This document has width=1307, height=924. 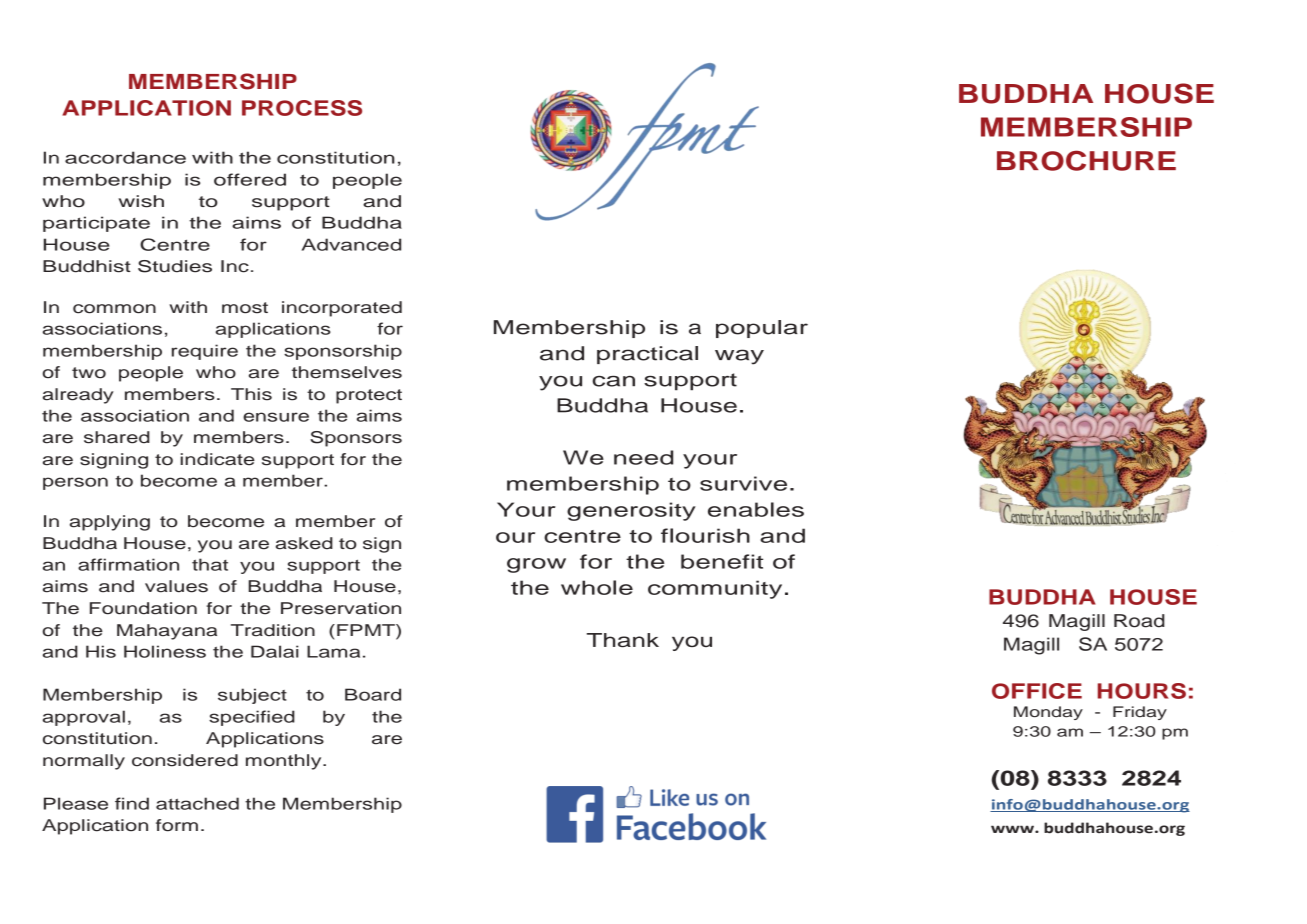 What do you see at coordinates (125, 157) in the document?
I see `accordance` at bounding box center [125, 157].
